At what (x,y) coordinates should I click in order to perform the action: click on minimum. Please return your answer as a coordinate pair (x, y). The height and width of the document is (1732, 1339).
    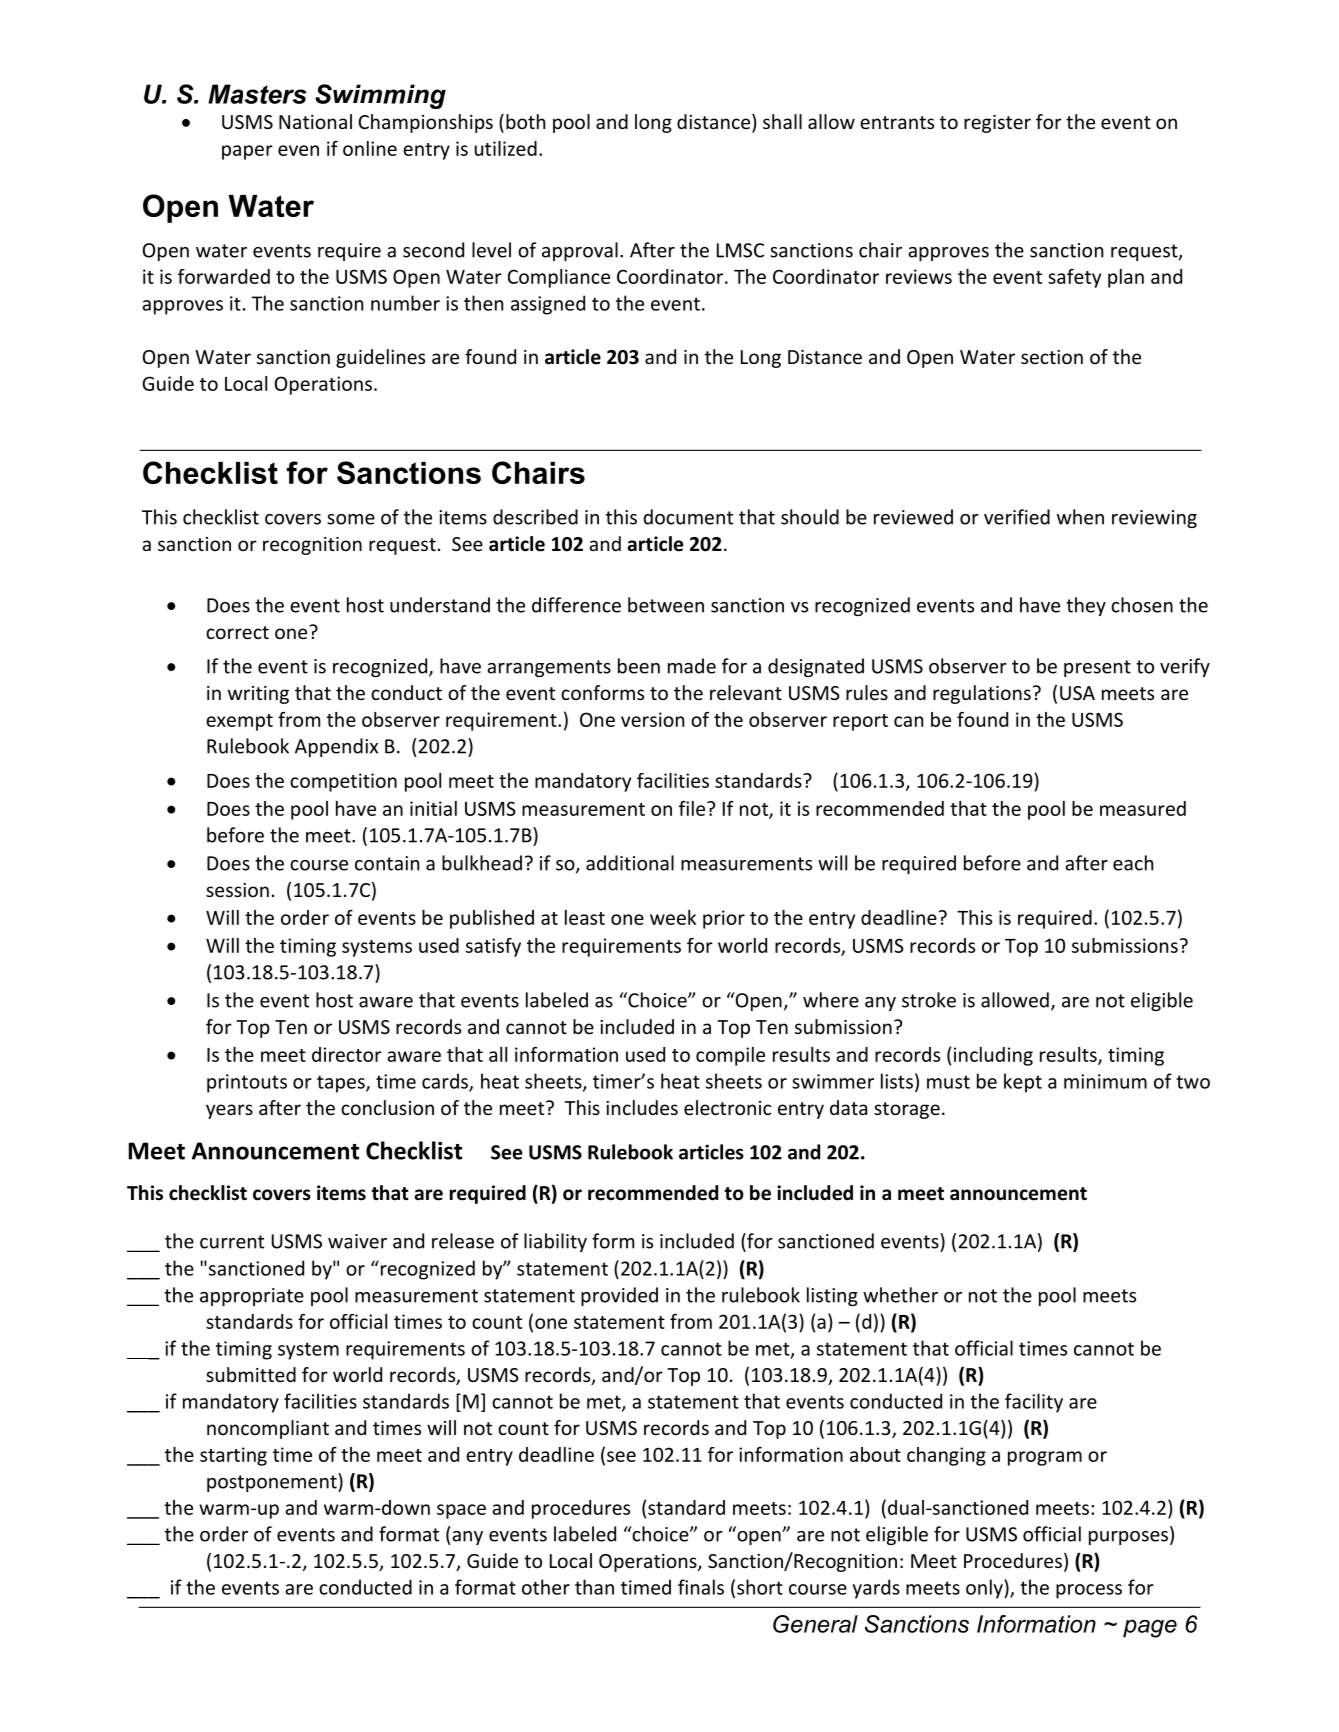
    Looking at the image, I should click on (1105, 1081).
